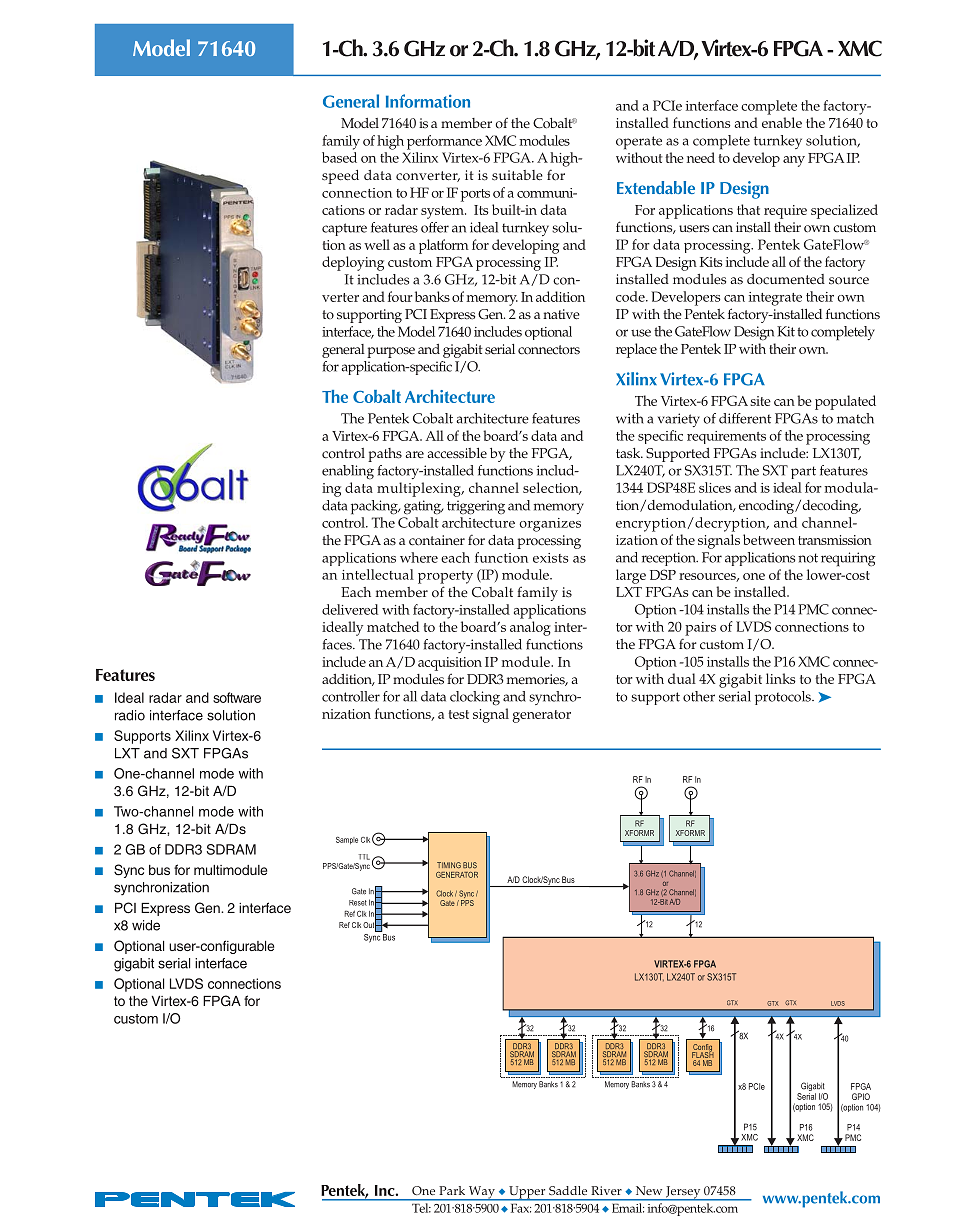  What do you see at coordinates (794, 161) in the screenshot?
I see `any` at bounding box center [794, 161].
